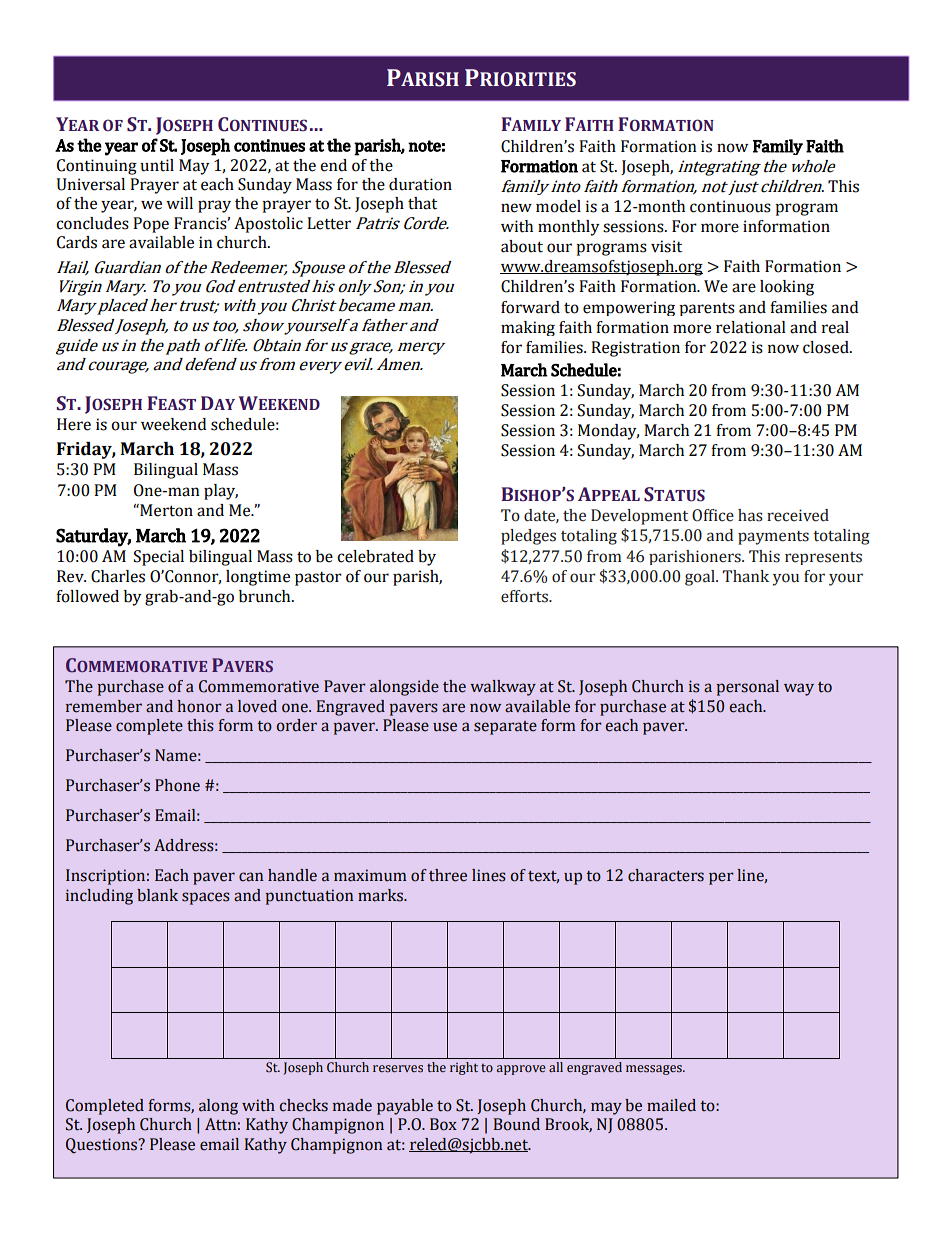 The height and width of the document is (1233, 952). I want to click on pledges, so click(528, 537).
